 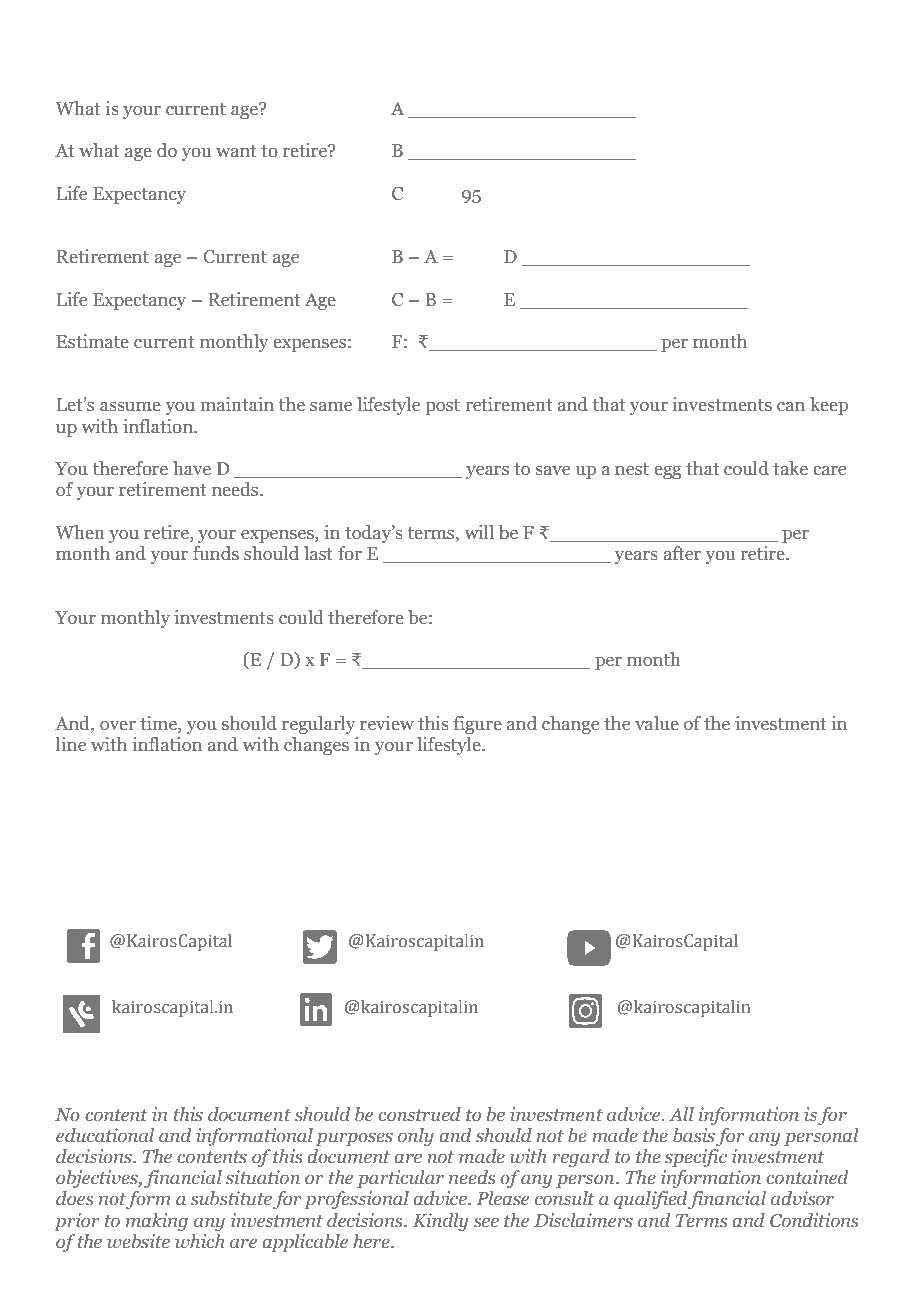 What do you see at coordinates (443, 407) in the document?
I see `post` at bounding box center [443, 407].
